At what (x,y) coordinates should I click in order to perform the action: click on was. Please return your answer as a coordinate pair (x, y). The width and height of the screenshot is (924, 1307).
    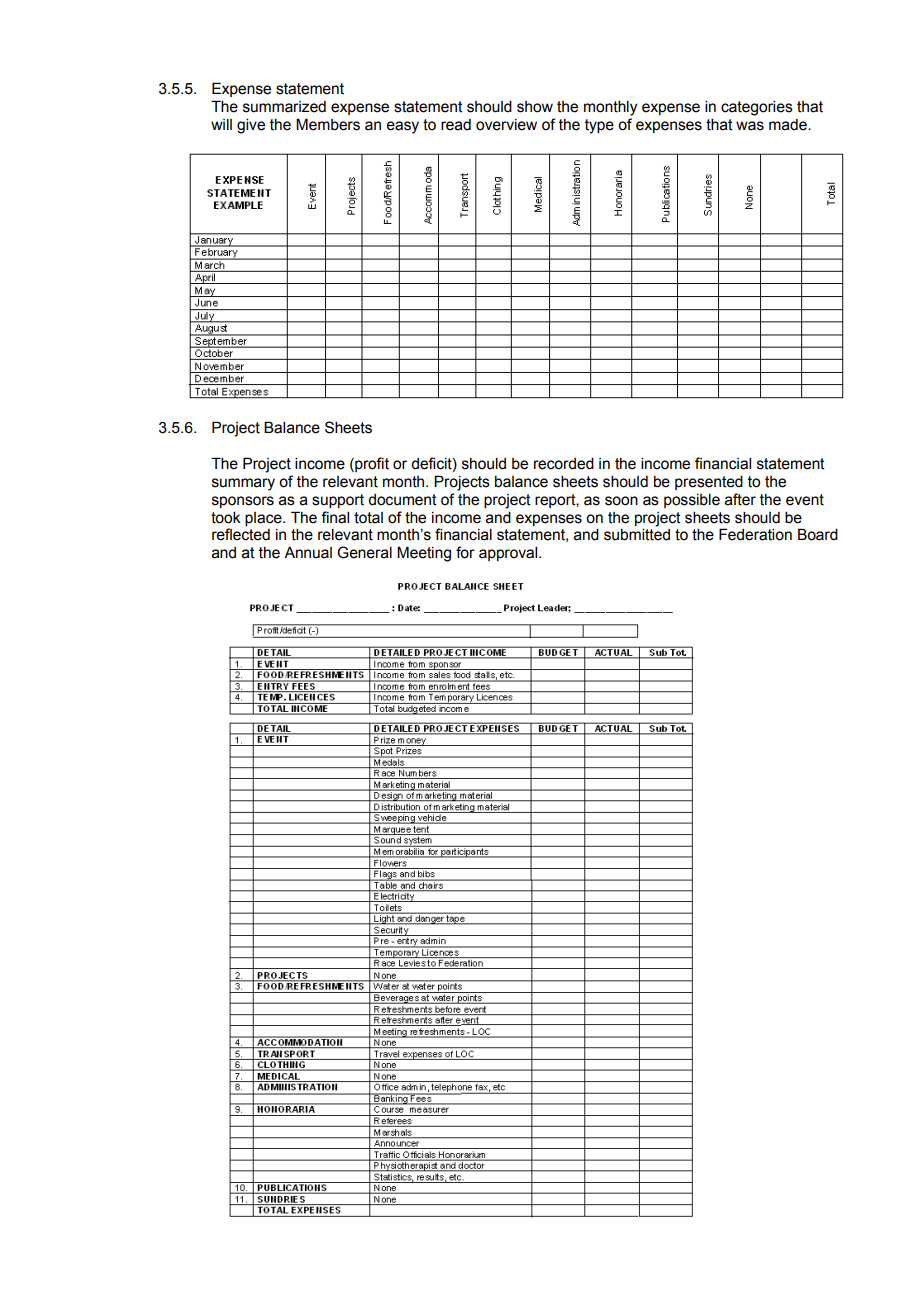
    Looking at the image, I should click on (750, 126).
